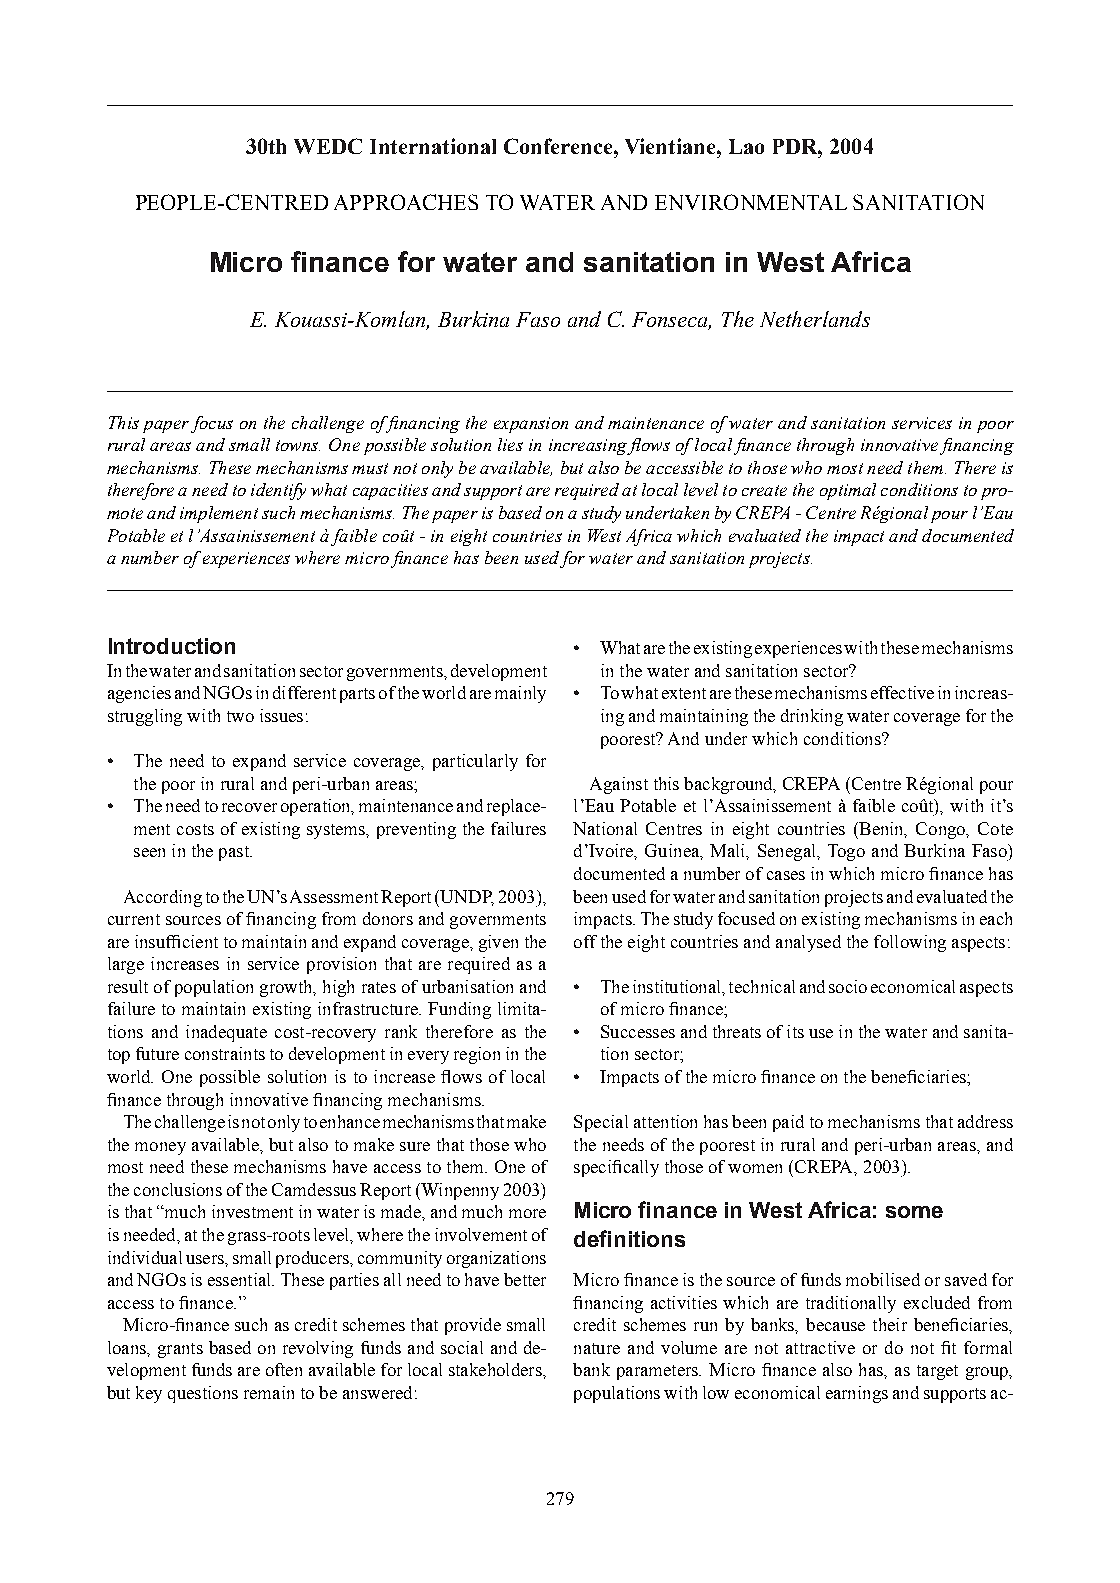 The image size is (1120, 1583). I want to click on Congo, so click(942, 830).
